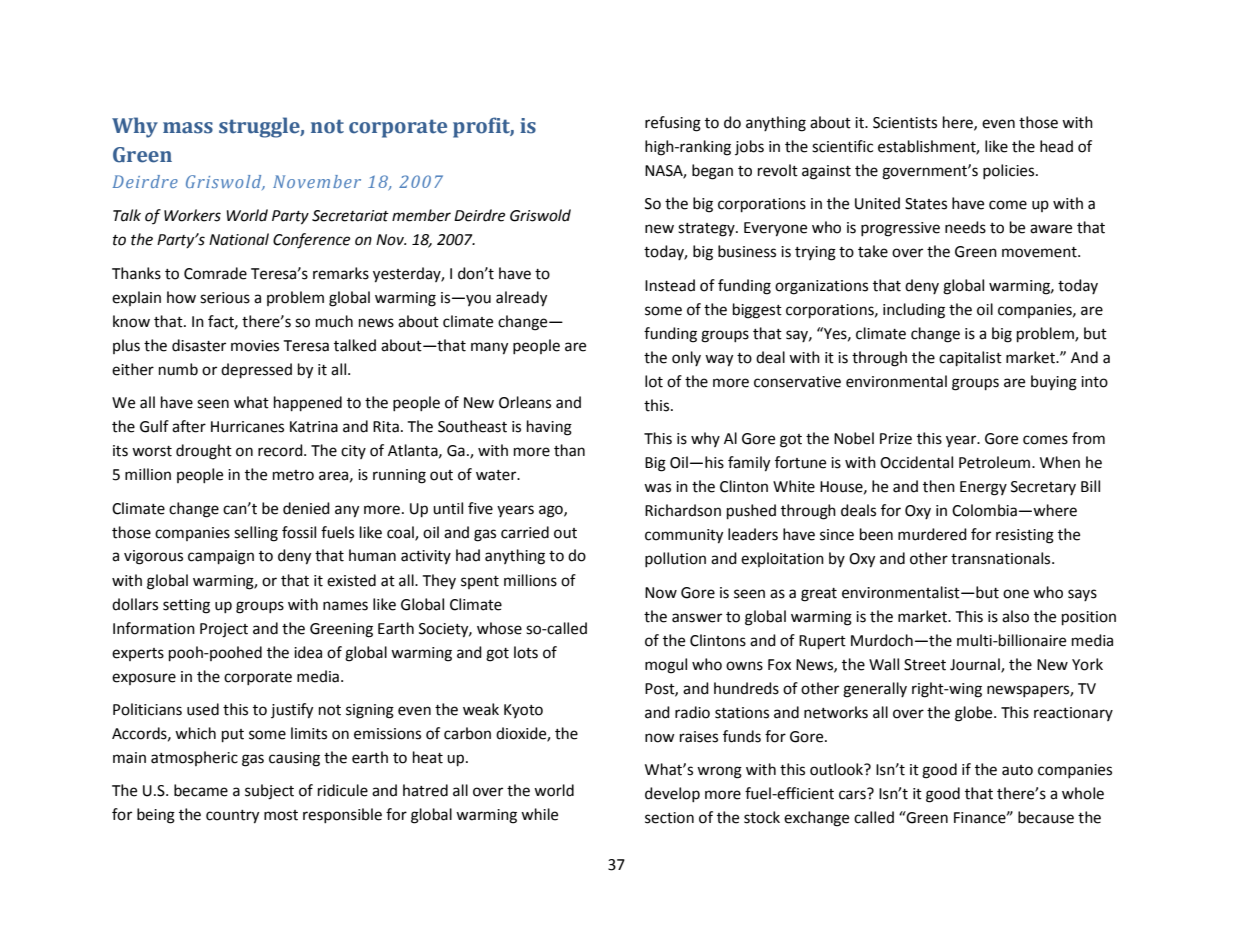  I want to click on pollution, so click(675, 559).
